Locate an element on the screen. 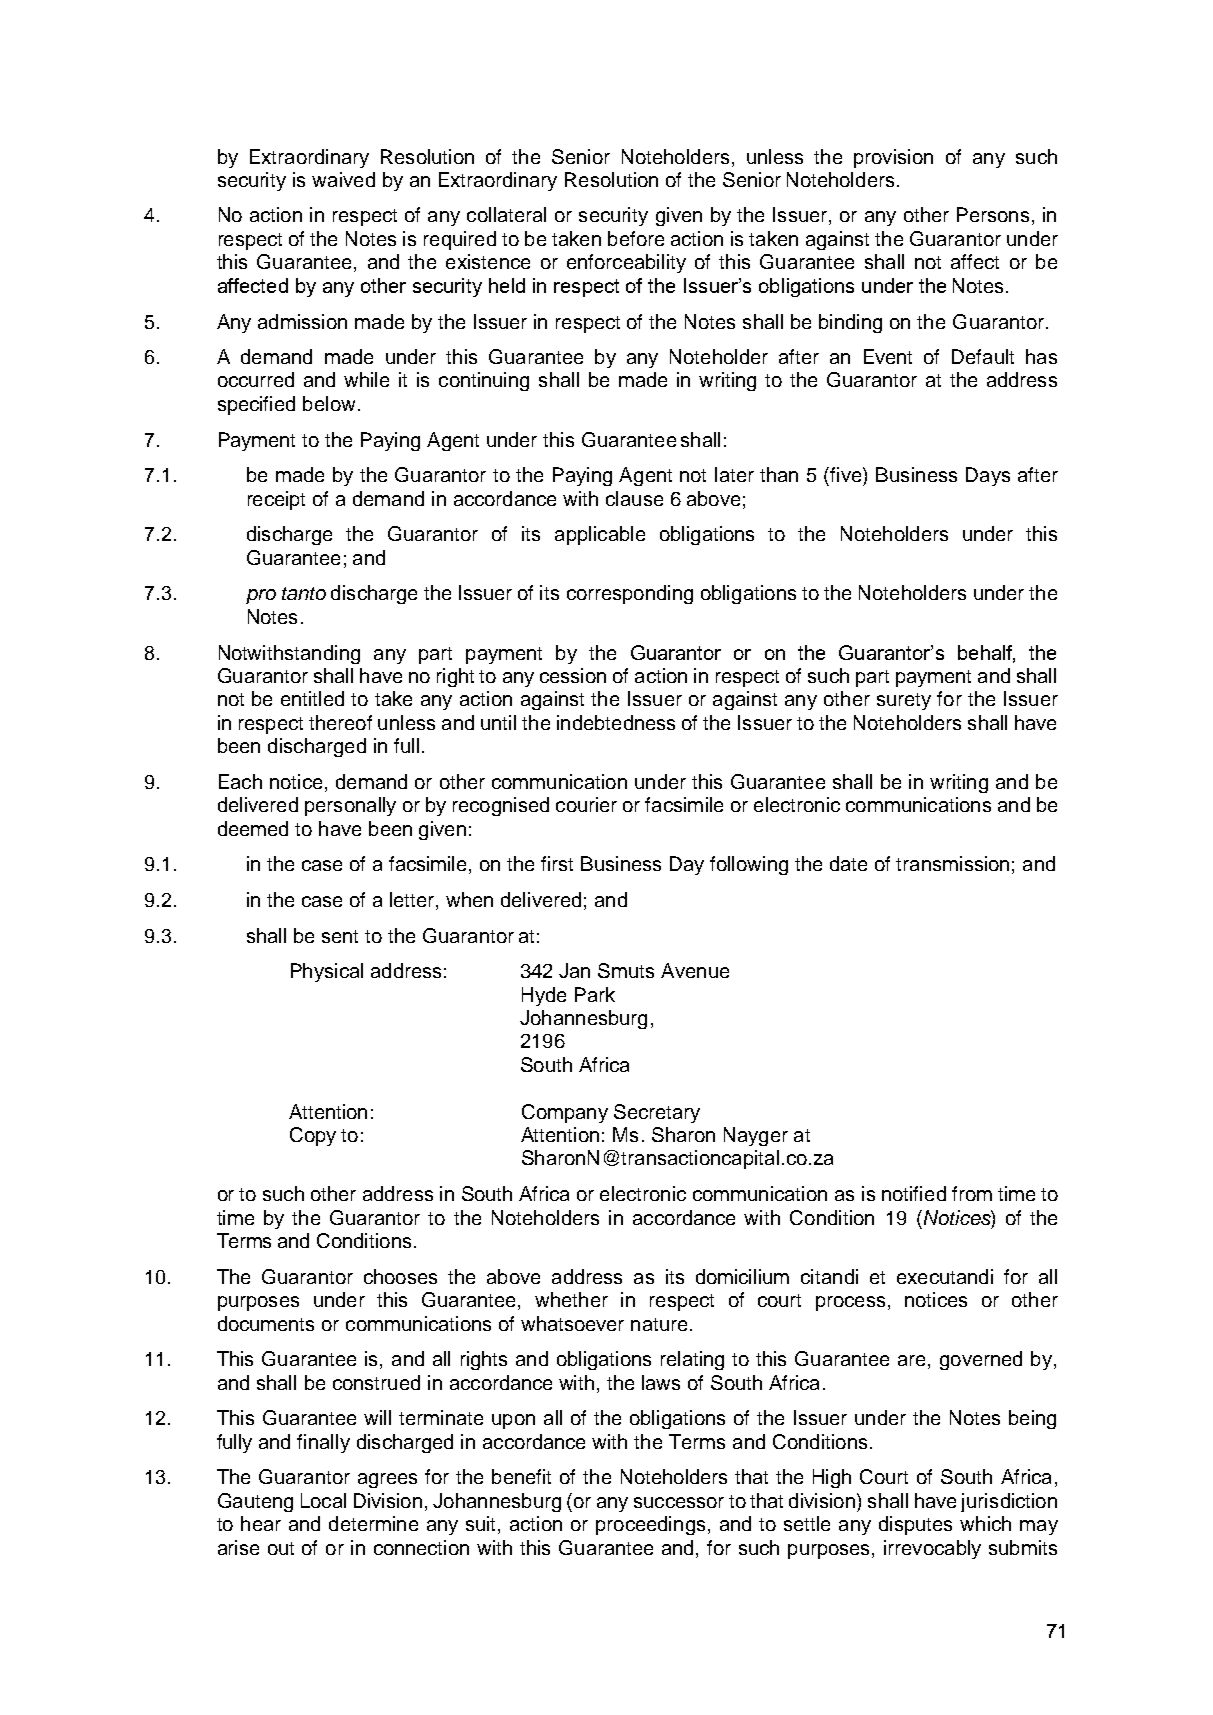 Image resolution: width=1213 pixels, height=1715 pixels. corresponding is located at coordinates (630, 594).
